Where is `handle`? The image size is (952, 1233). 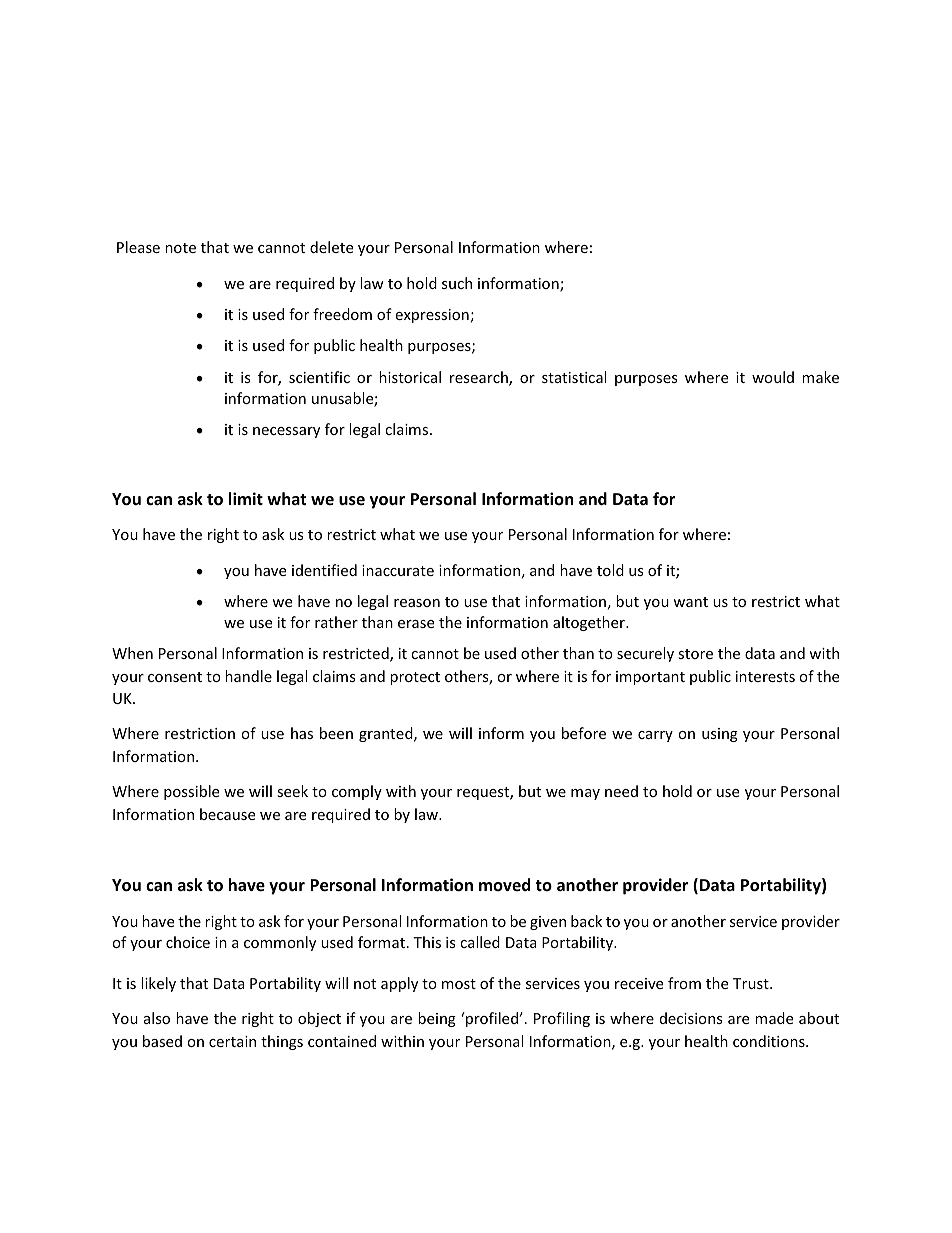 handle is located at coordinates (248, 676).
